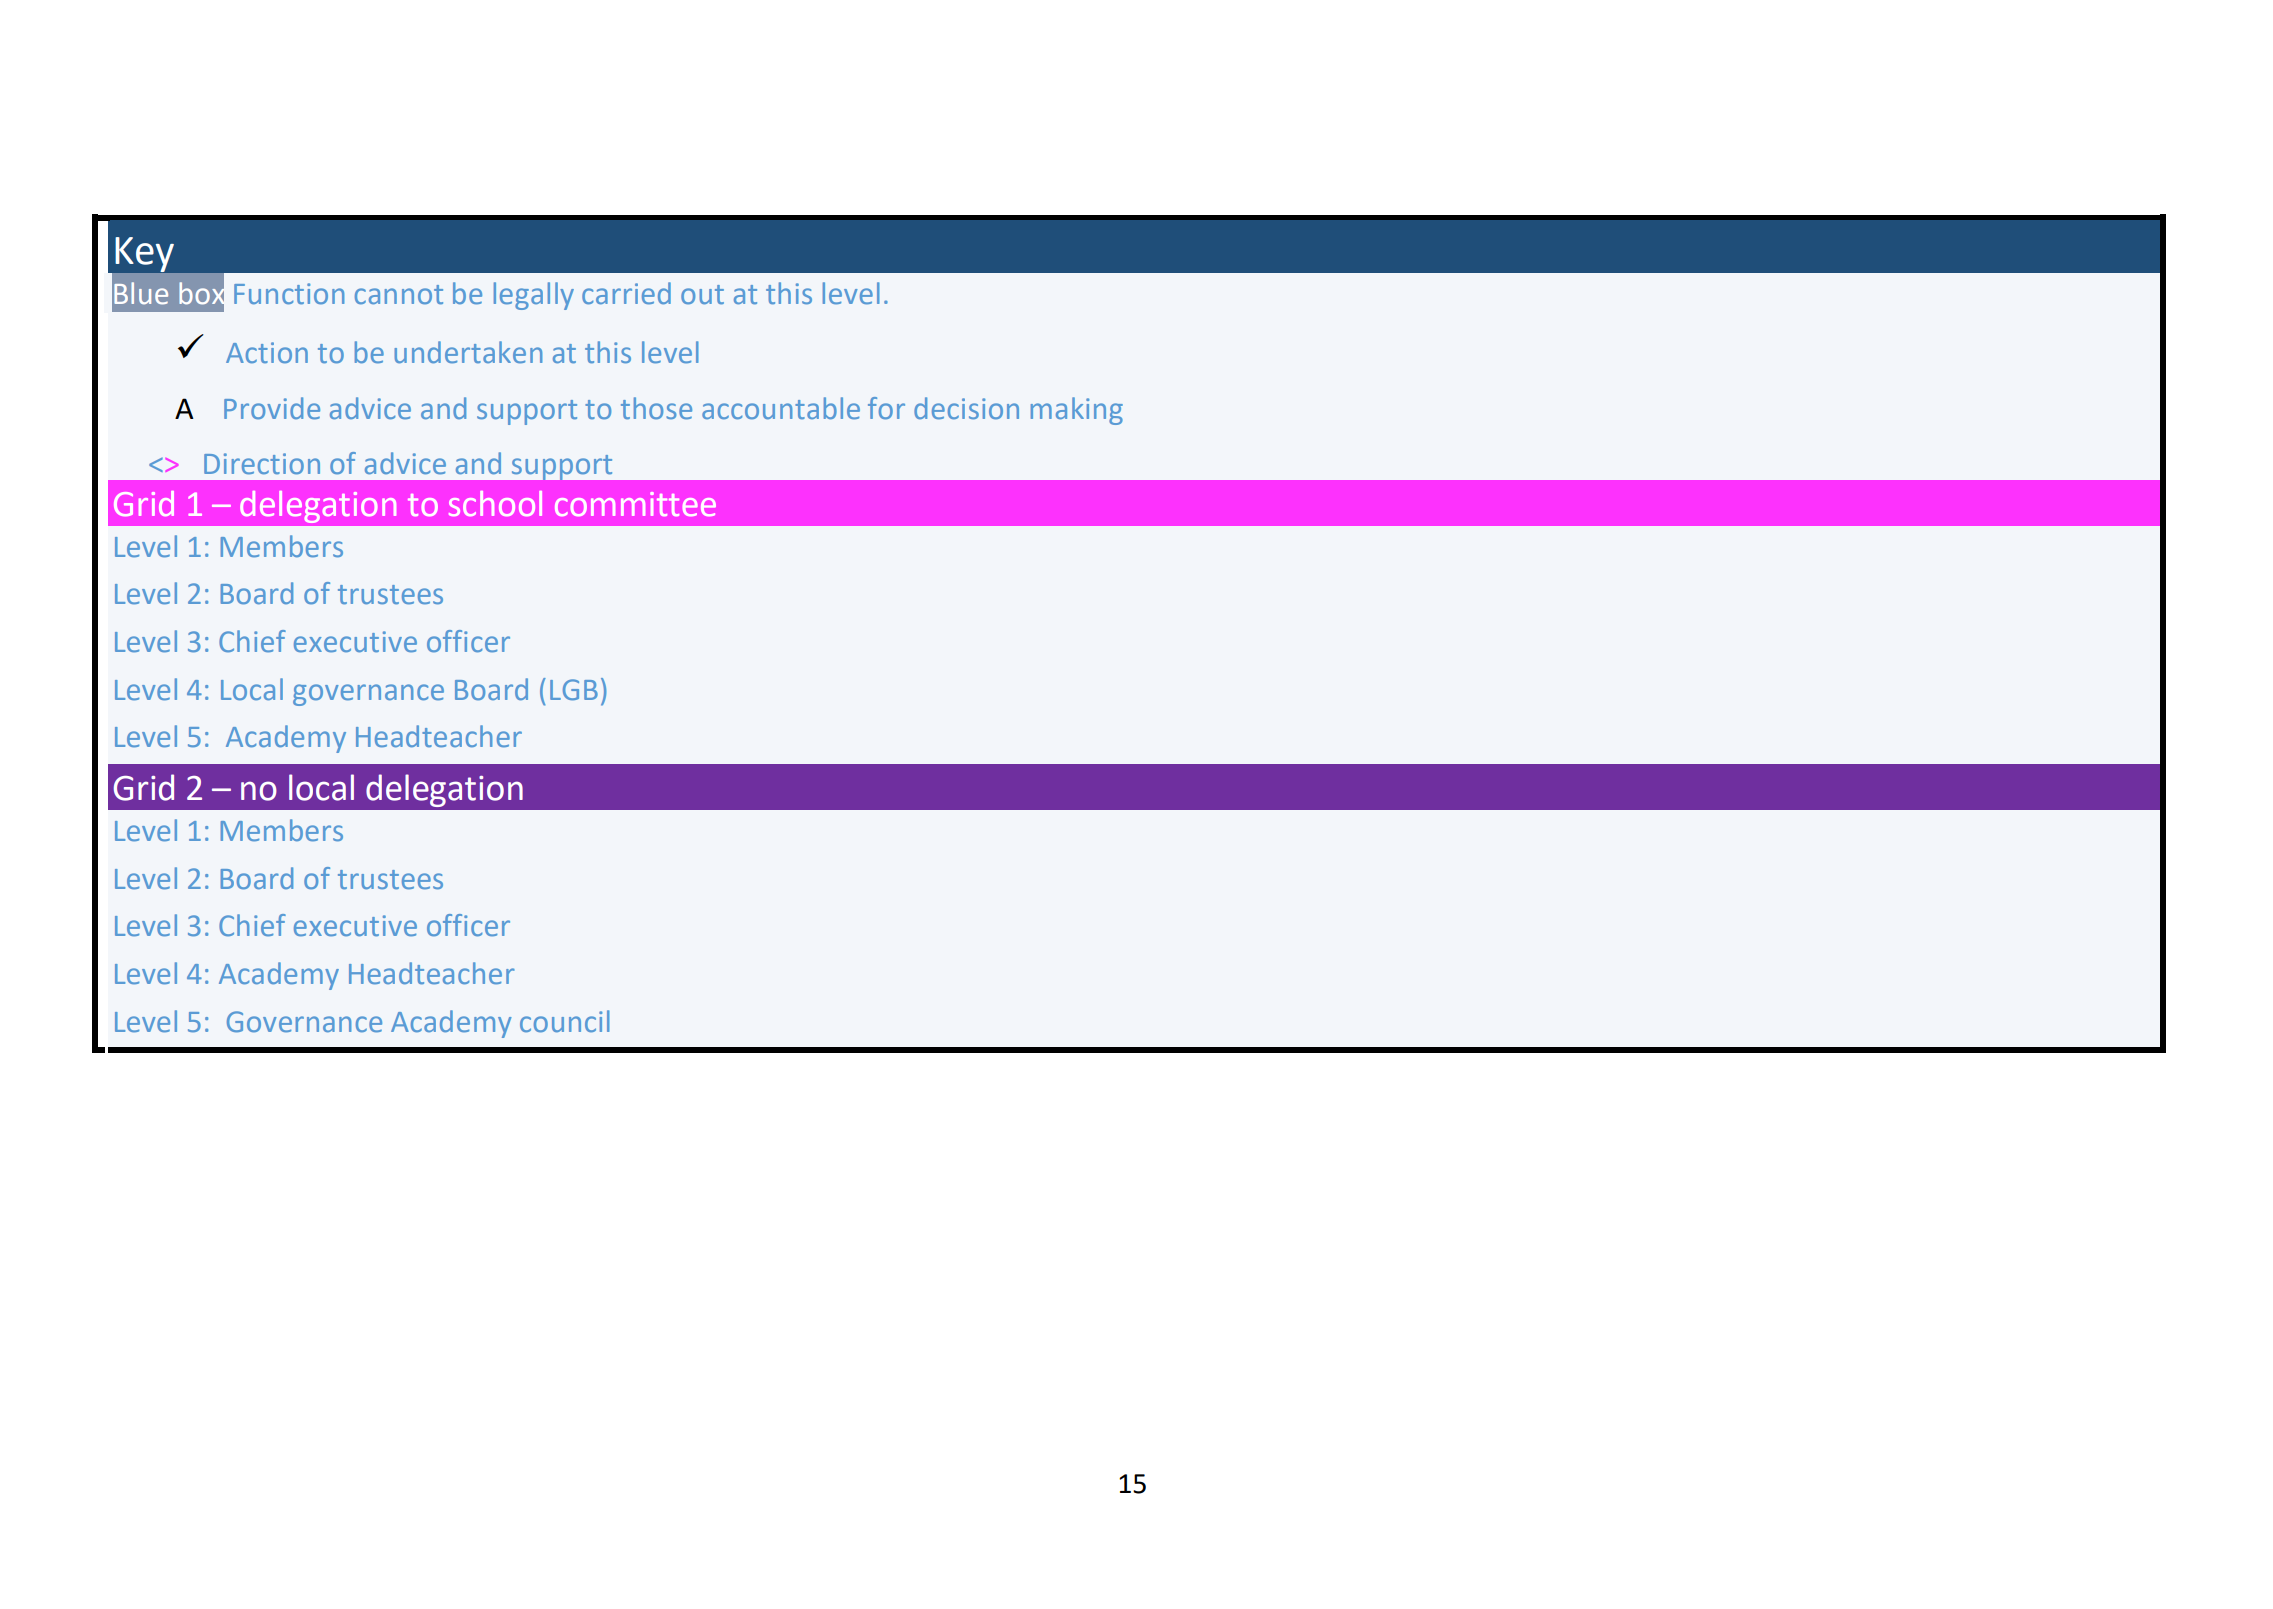  I want to click on decision, so click(966, 408).
